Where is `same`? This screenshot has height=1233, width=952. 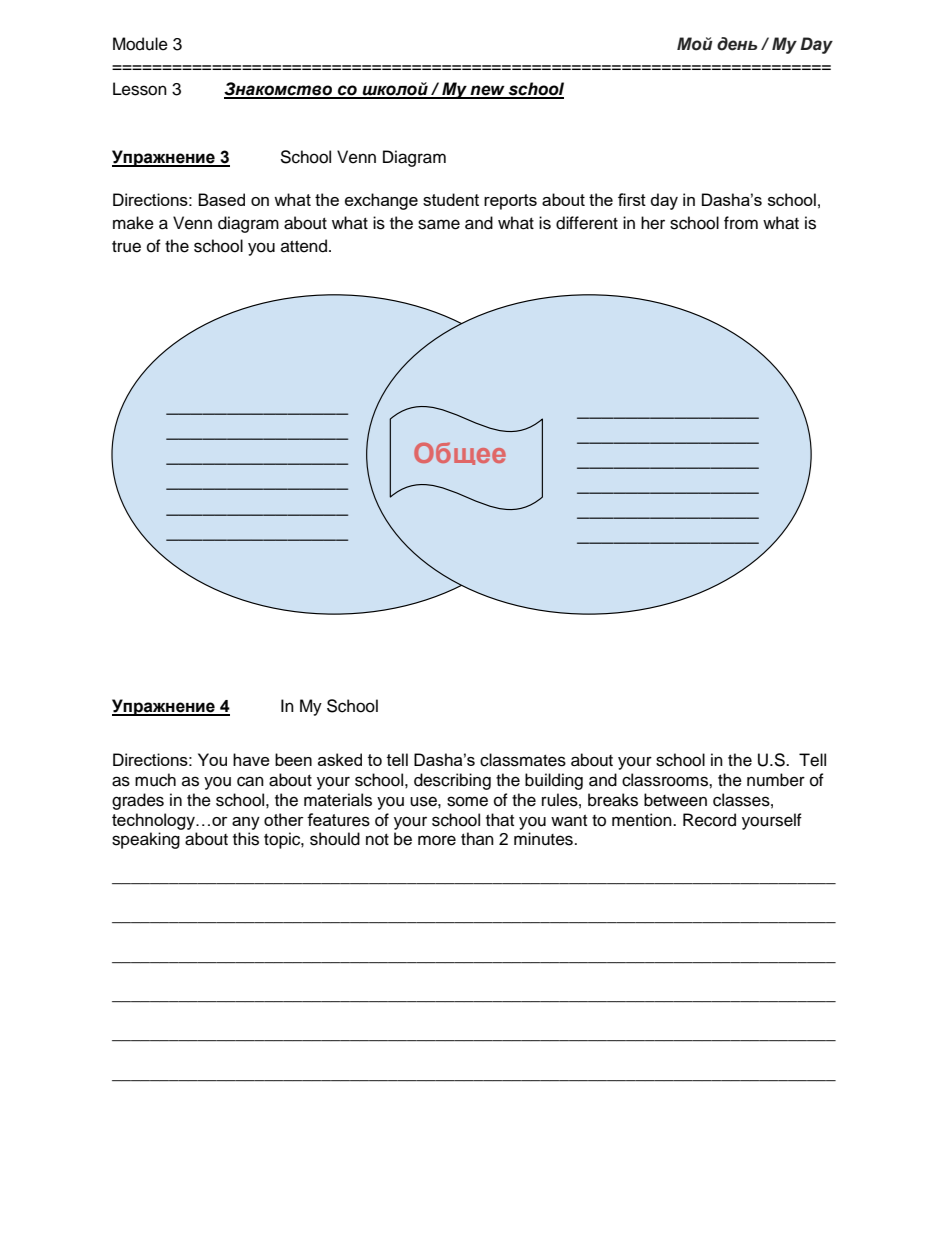
same is located at coordinates (439, 224).
